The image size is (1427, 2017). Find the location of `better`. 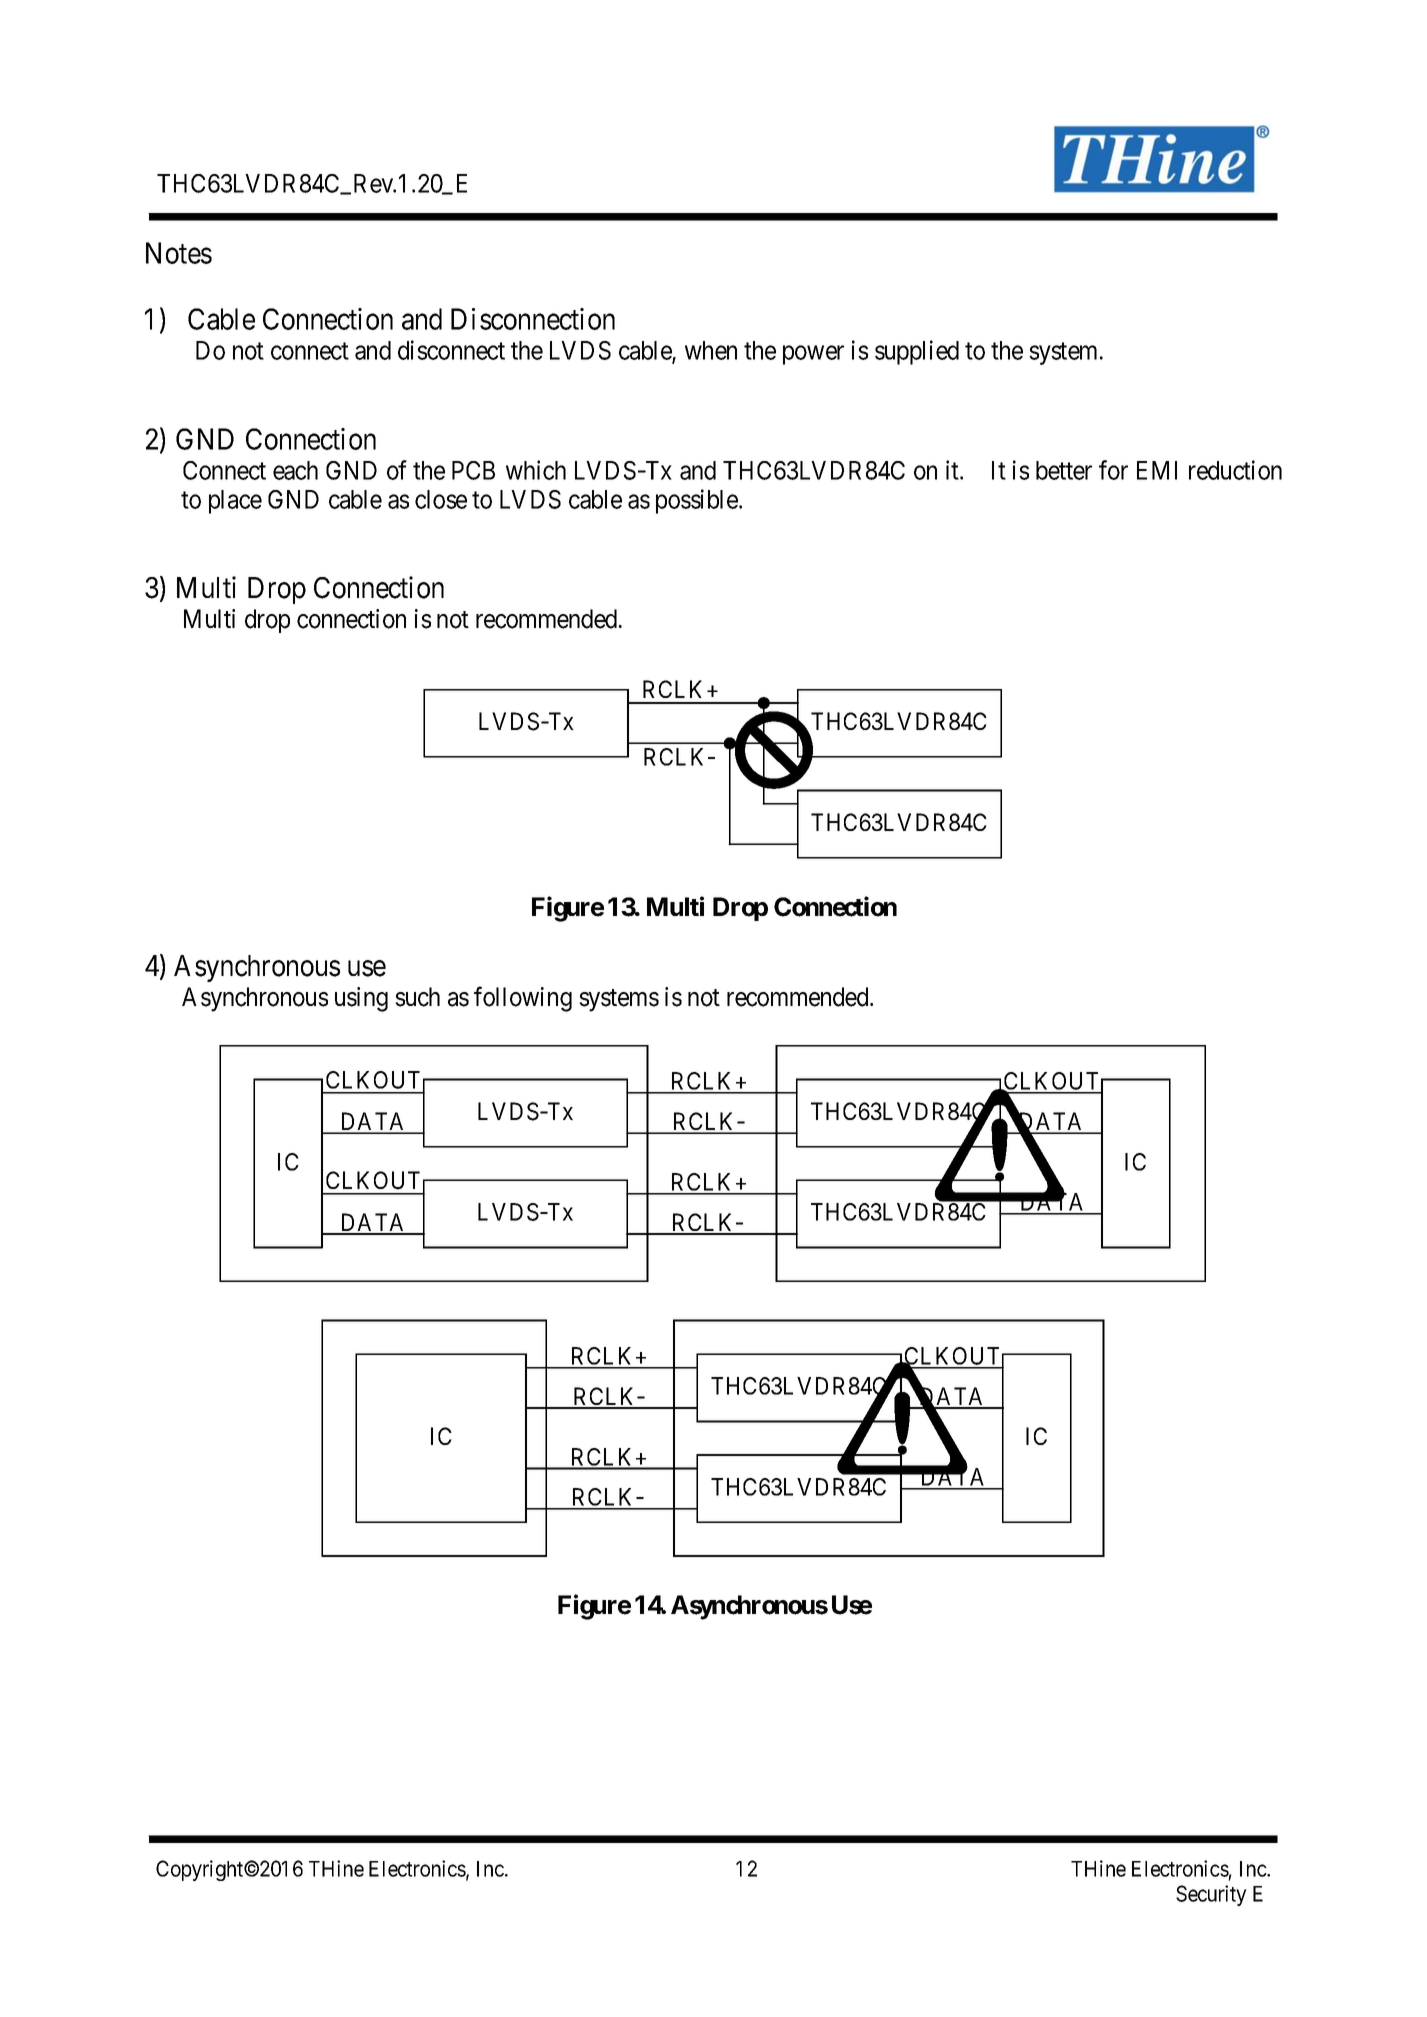

better is located at coordinates (1064, 470).
